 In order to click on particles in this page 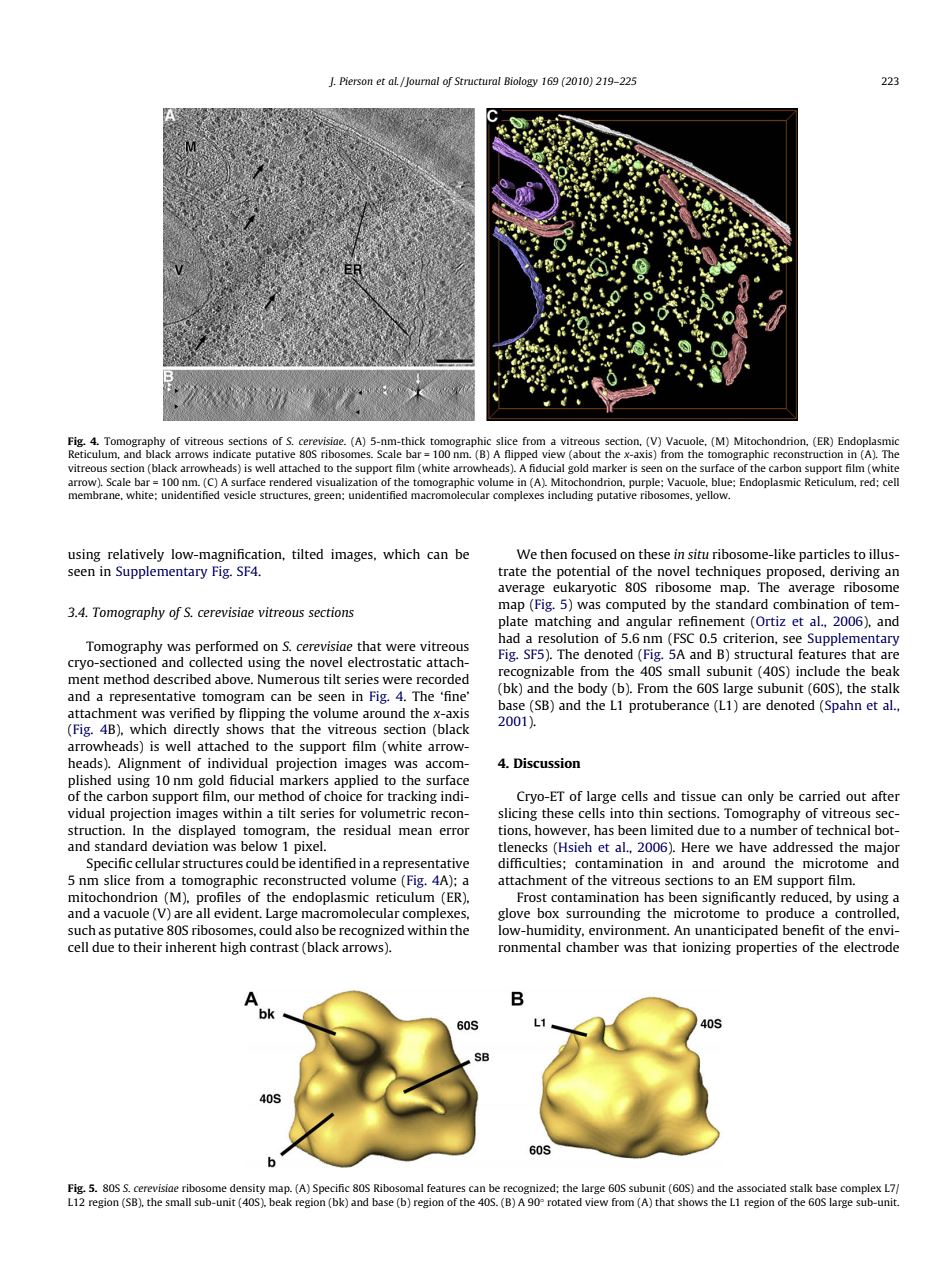, I will do `click(824, 555)`.
